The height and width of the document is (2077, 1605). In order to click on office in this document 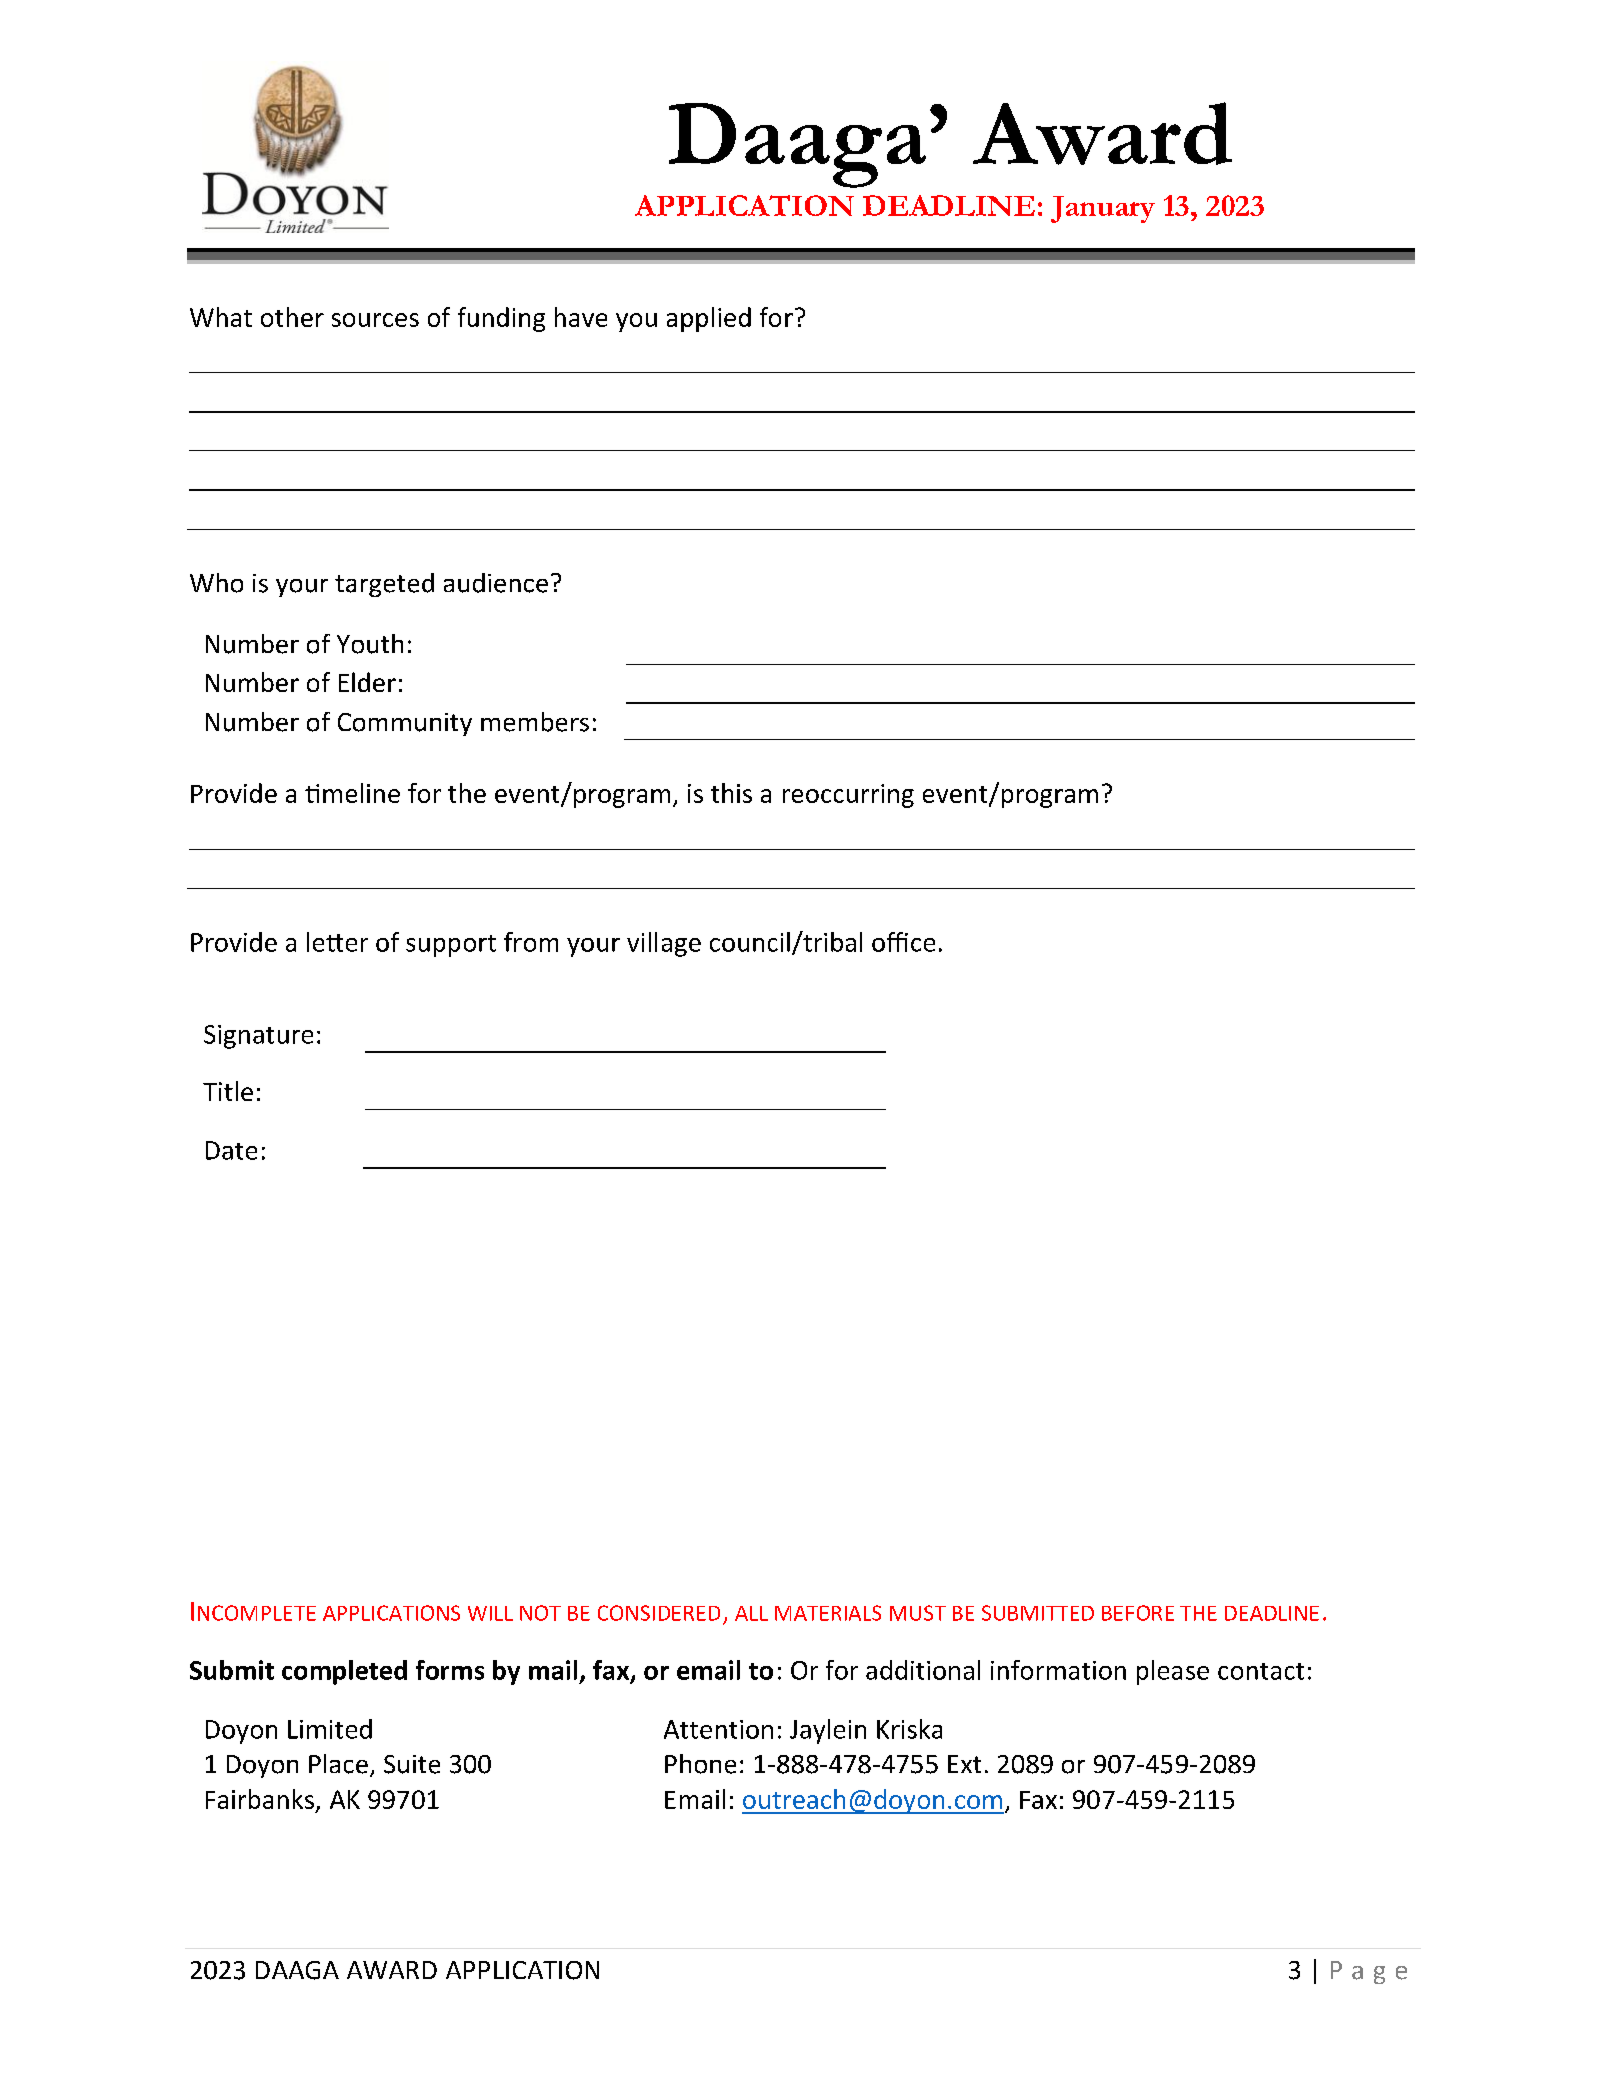, I will do `click(903, 942)`.
